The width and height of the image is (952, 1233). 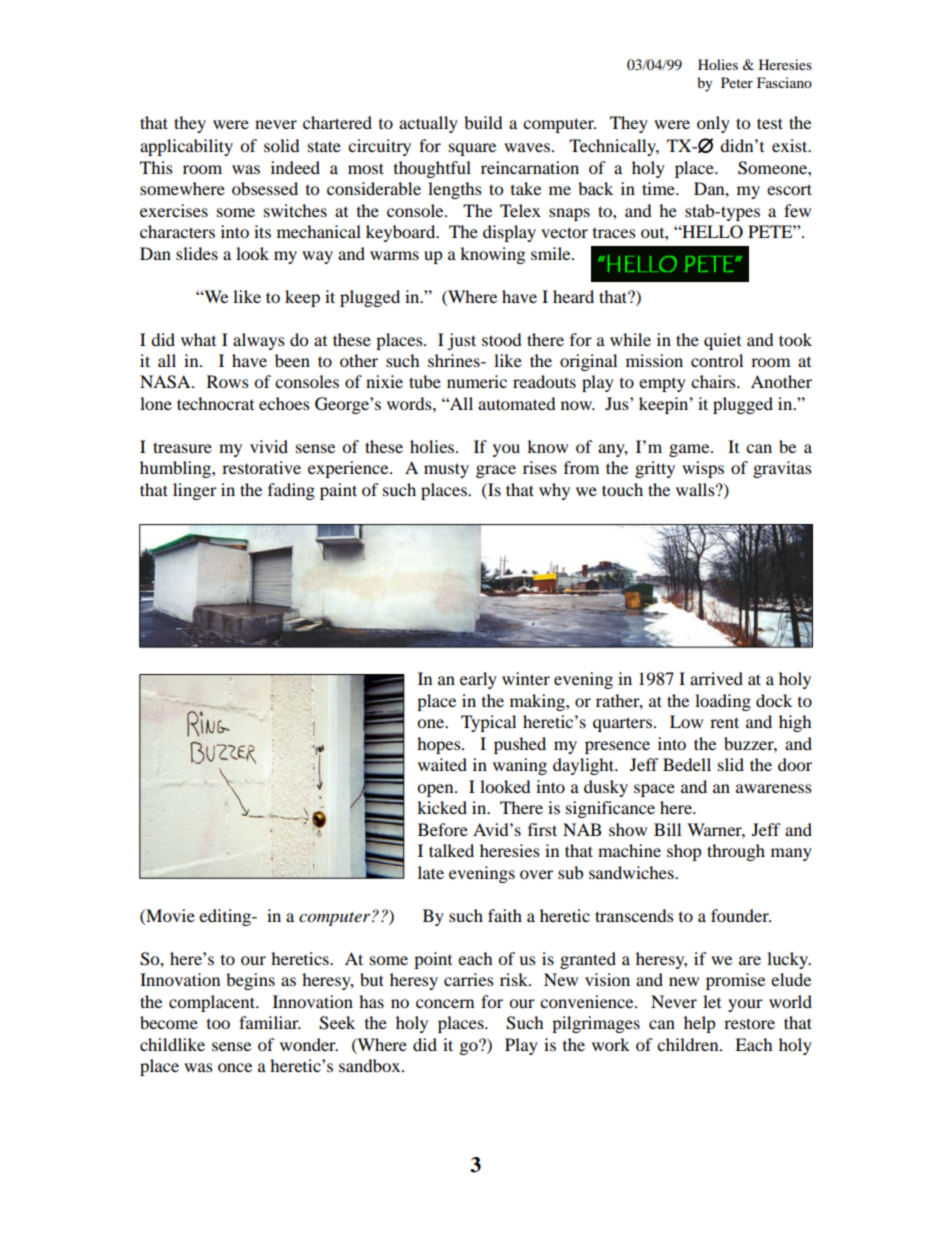 I want to click on through, so click(x=736, y=852).
